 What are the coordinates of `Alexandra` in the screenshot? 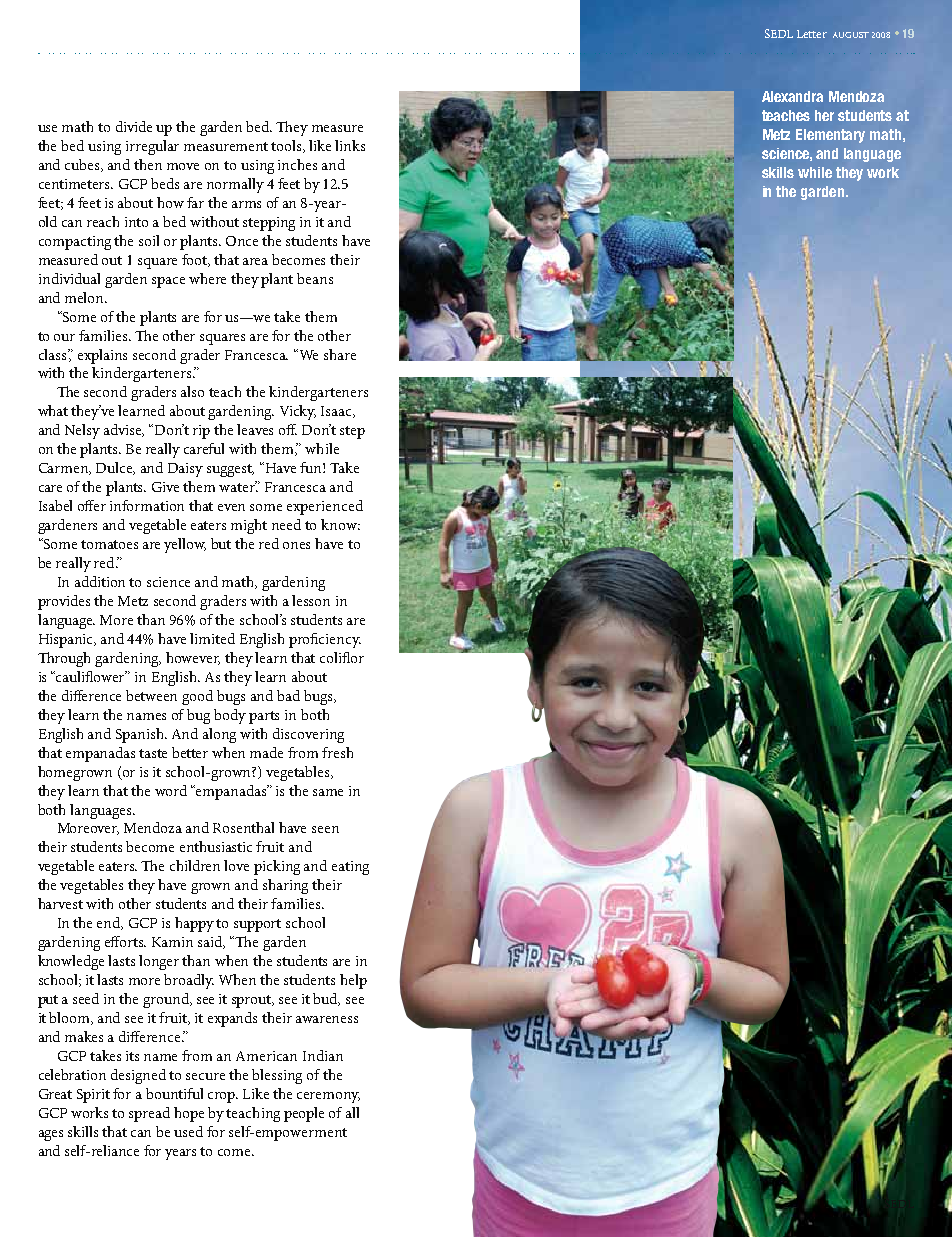 It's located at (792, 96).
